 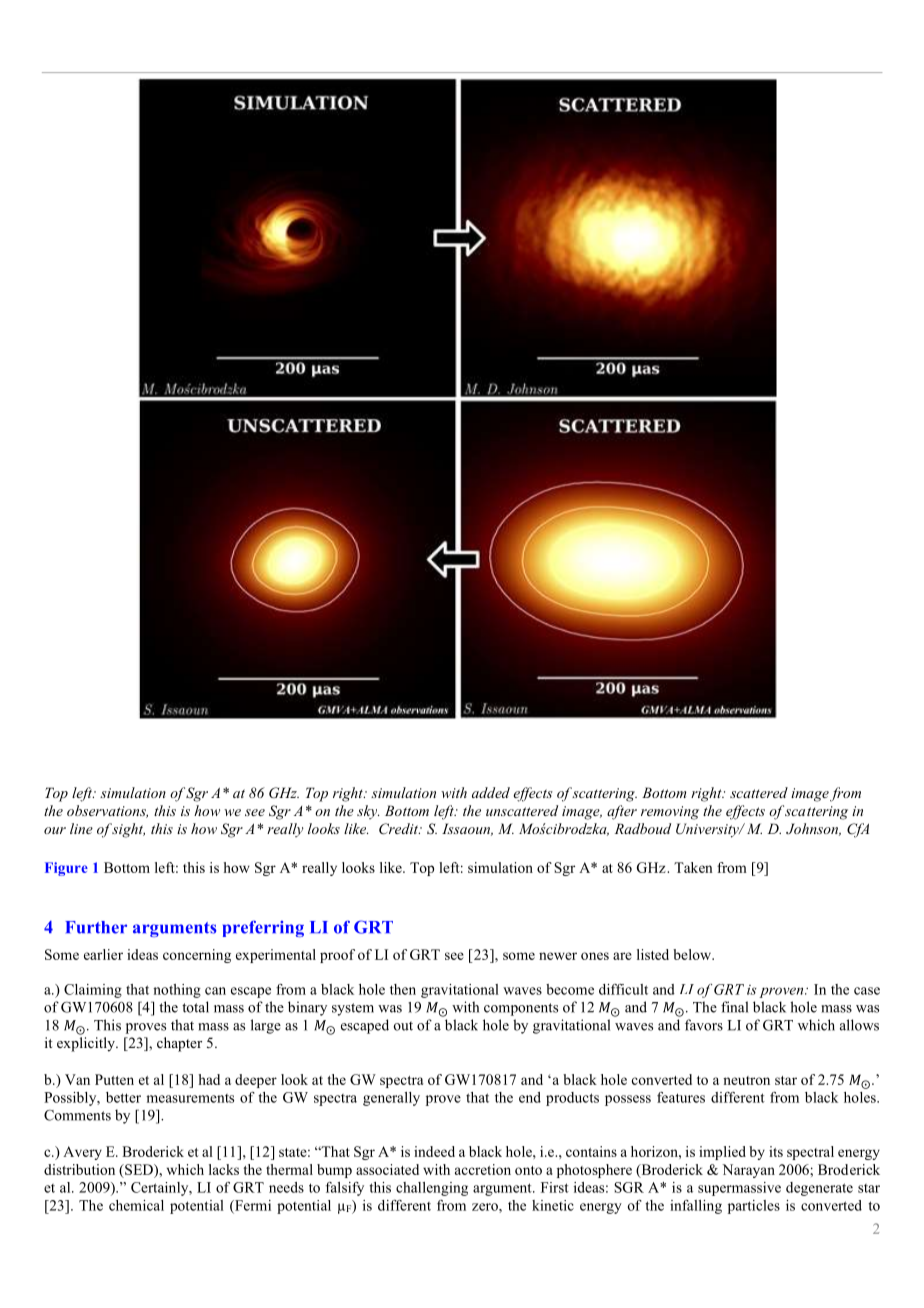 I want to click on removing, so click(x=670, y=813).
